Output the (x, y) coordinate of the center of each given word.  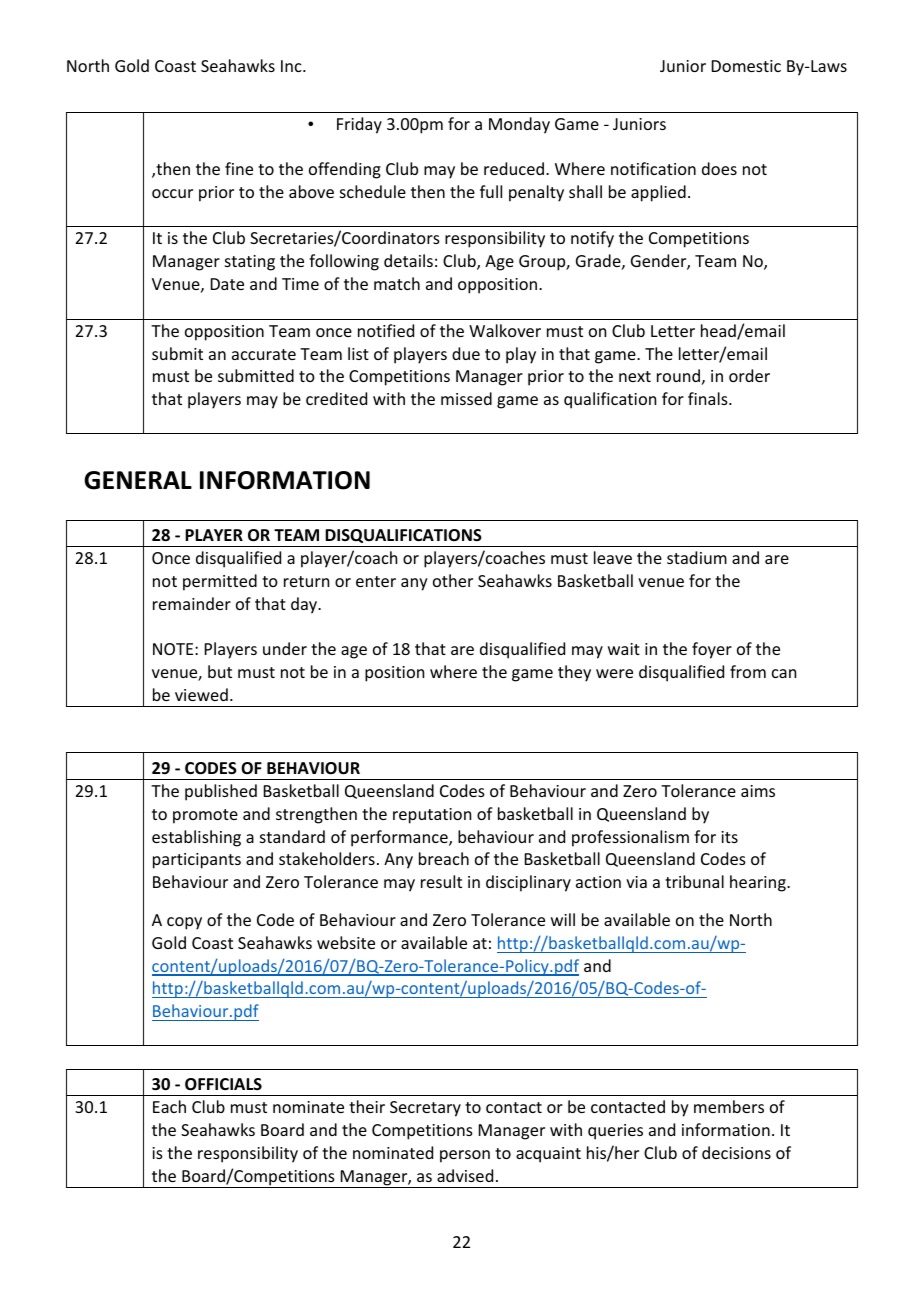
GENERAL (138, 480)
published (221, 792)
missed (466, 398)
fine (239, 168)
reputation (432, 816)
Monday (519, 125)
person (465, 1156)
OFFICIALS (223, 1084)
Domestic (746, 66)
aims (758, 791)
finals (709, 398)
